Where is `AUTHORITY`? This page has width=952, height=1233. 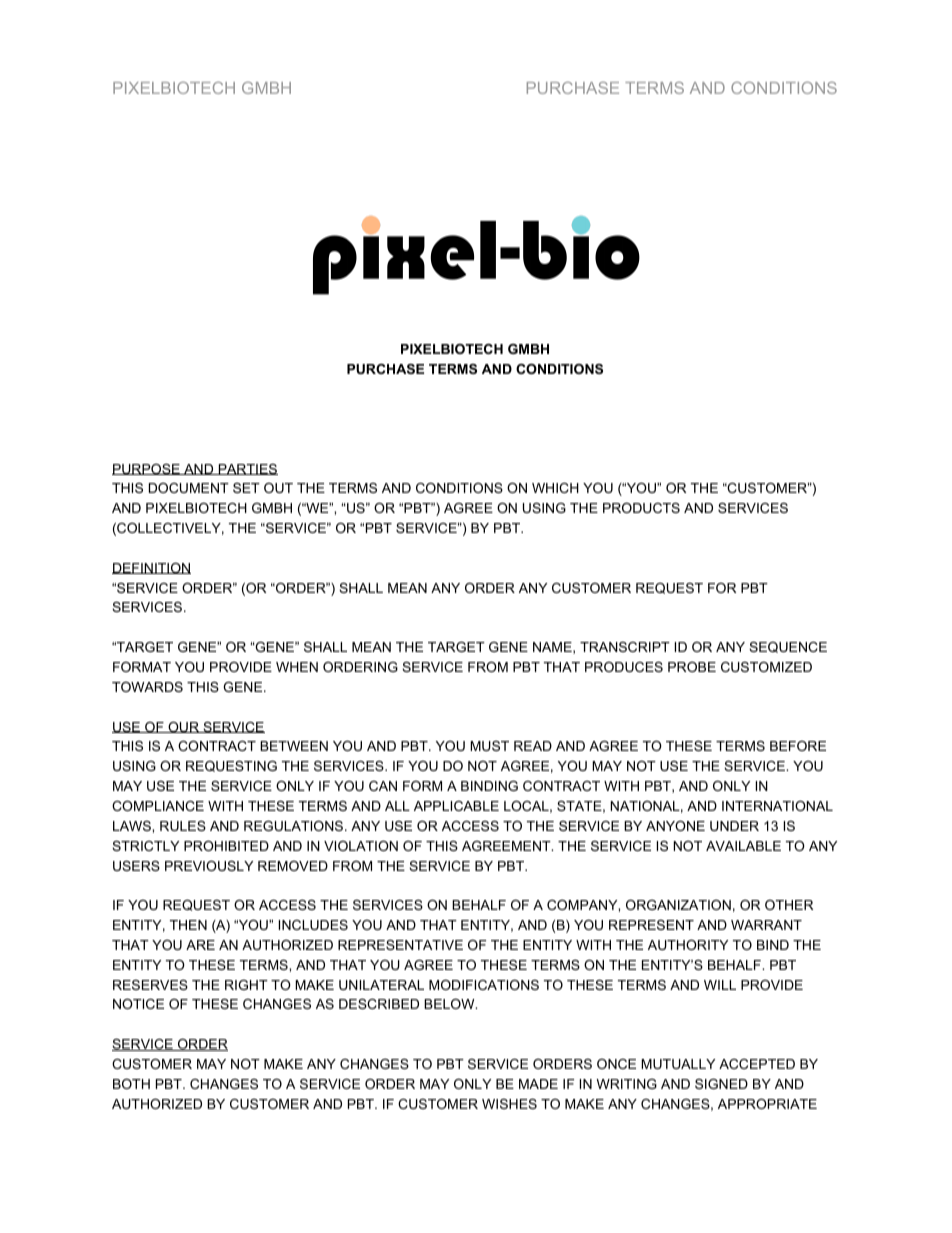 AUTHORITY is located at coordinates (688, 945).
